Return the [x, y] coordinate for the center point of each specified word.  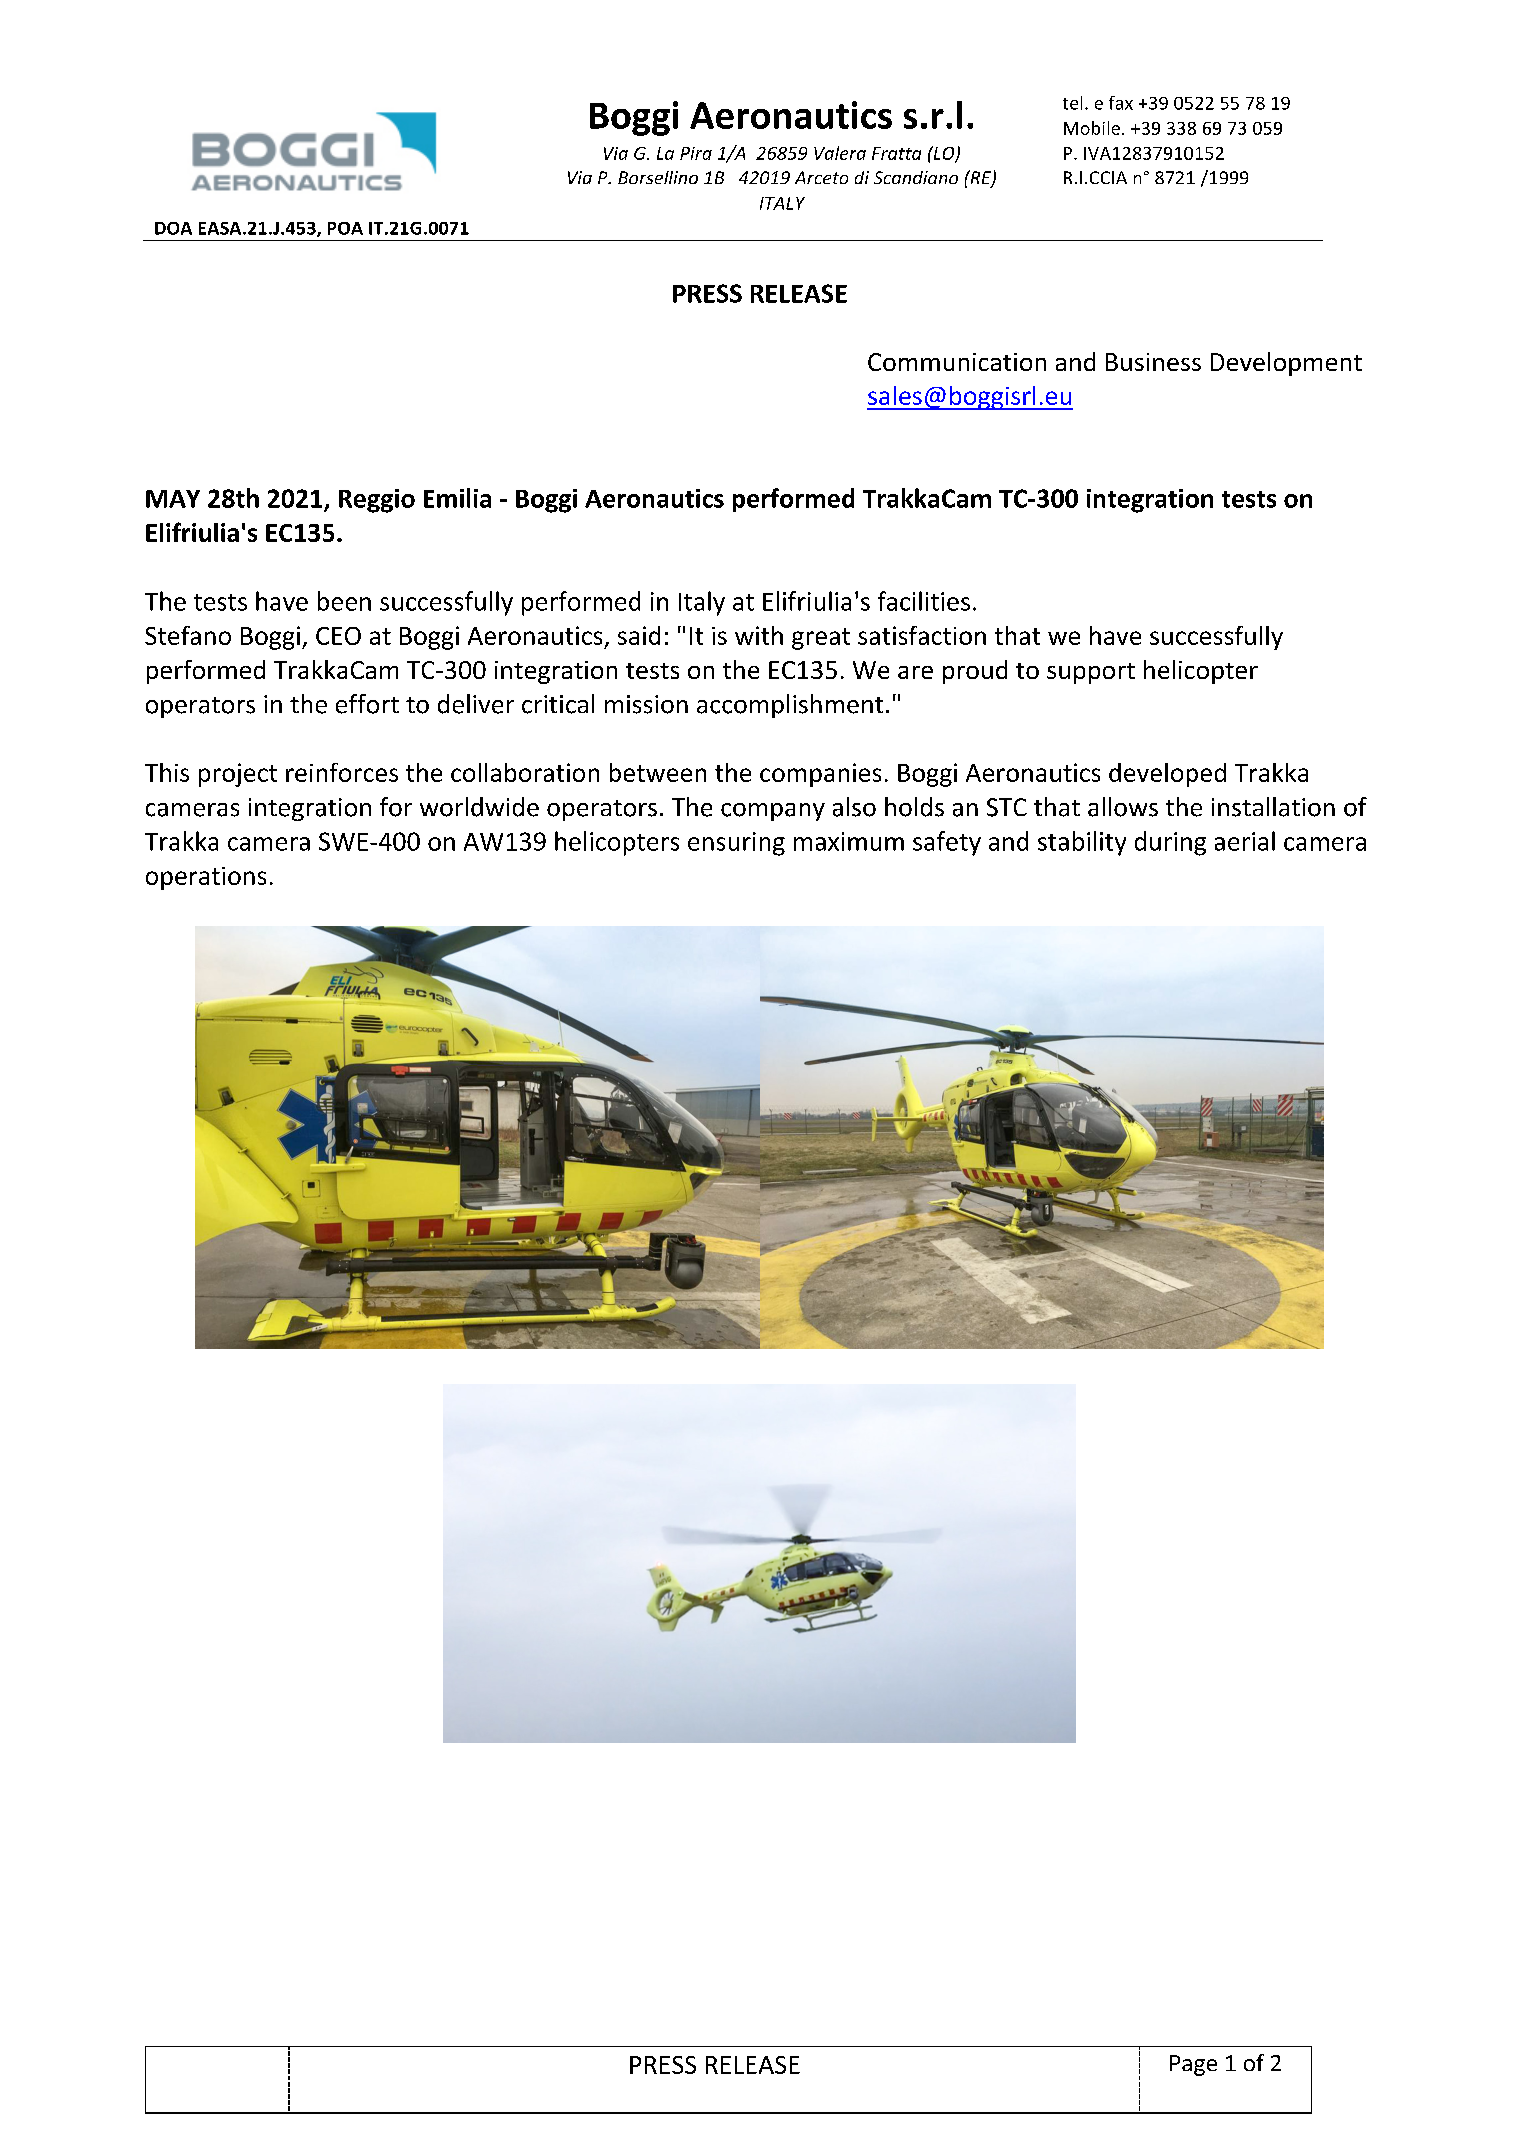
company [773, 812]
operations [206, 878]
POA [345, 228]
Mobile [1092, 128]
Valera [840, 153]
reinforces [342, 772]
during [1170, 843]
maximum [849, 841]
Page [1193, 2065]
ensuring [736, 844]
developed [1167, 775]
